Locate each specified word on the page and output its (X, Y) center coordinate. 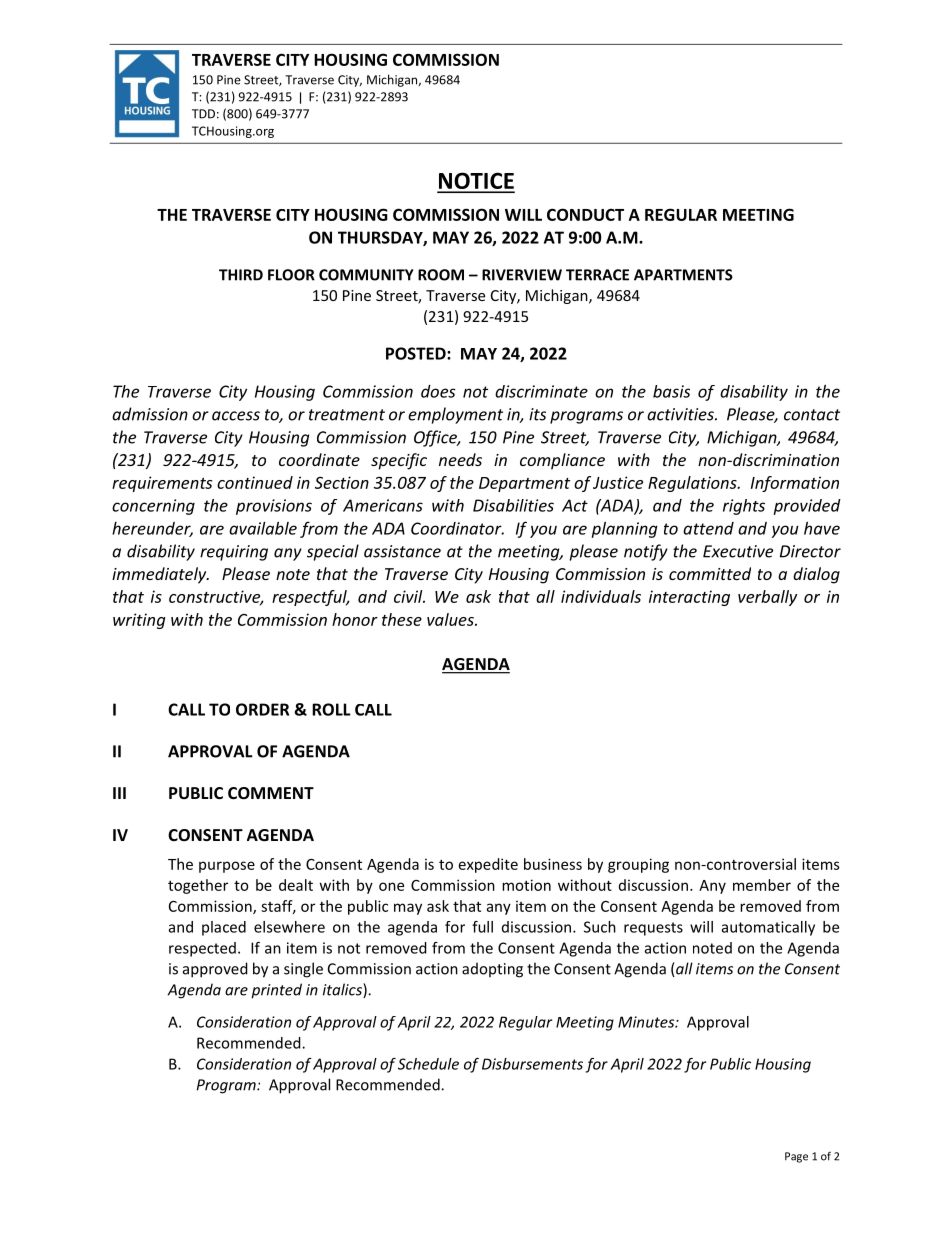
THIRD (241, 275)
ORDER (262, 709)
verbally (767, 598)
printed (276, 991)
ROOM (441, 275)
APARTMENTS (683, 275)
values (451, 619)
